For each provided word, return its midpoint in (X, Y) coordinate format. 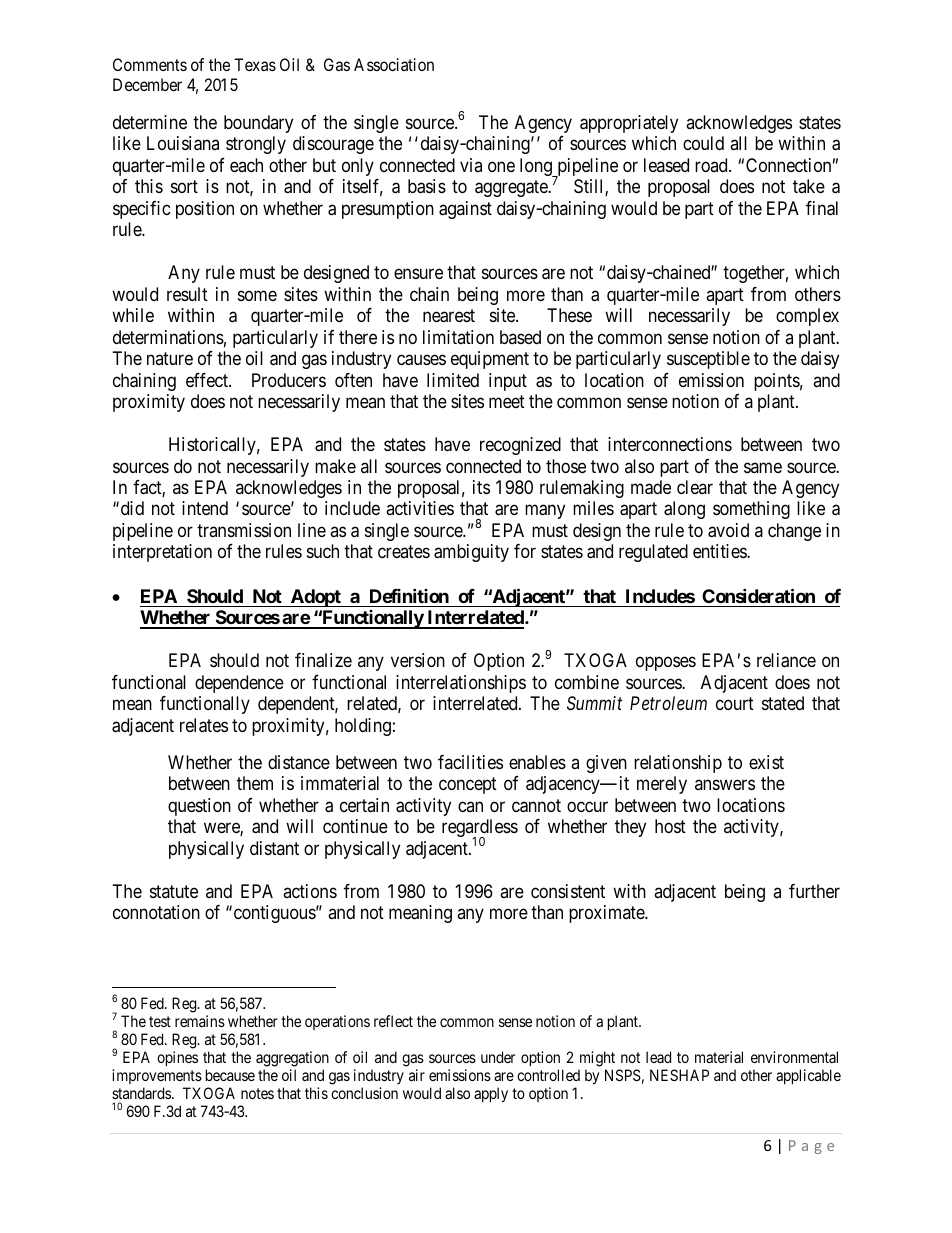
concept (468, 785)
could (703, 143)
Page (811, 1147)
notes (257, 1093)
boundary (258, 124)
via (471, 165)
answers (725, 785)
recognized (520, 446)
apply (491, 1095)
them (255, 783)
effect (208, 380)
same (763, 467)
